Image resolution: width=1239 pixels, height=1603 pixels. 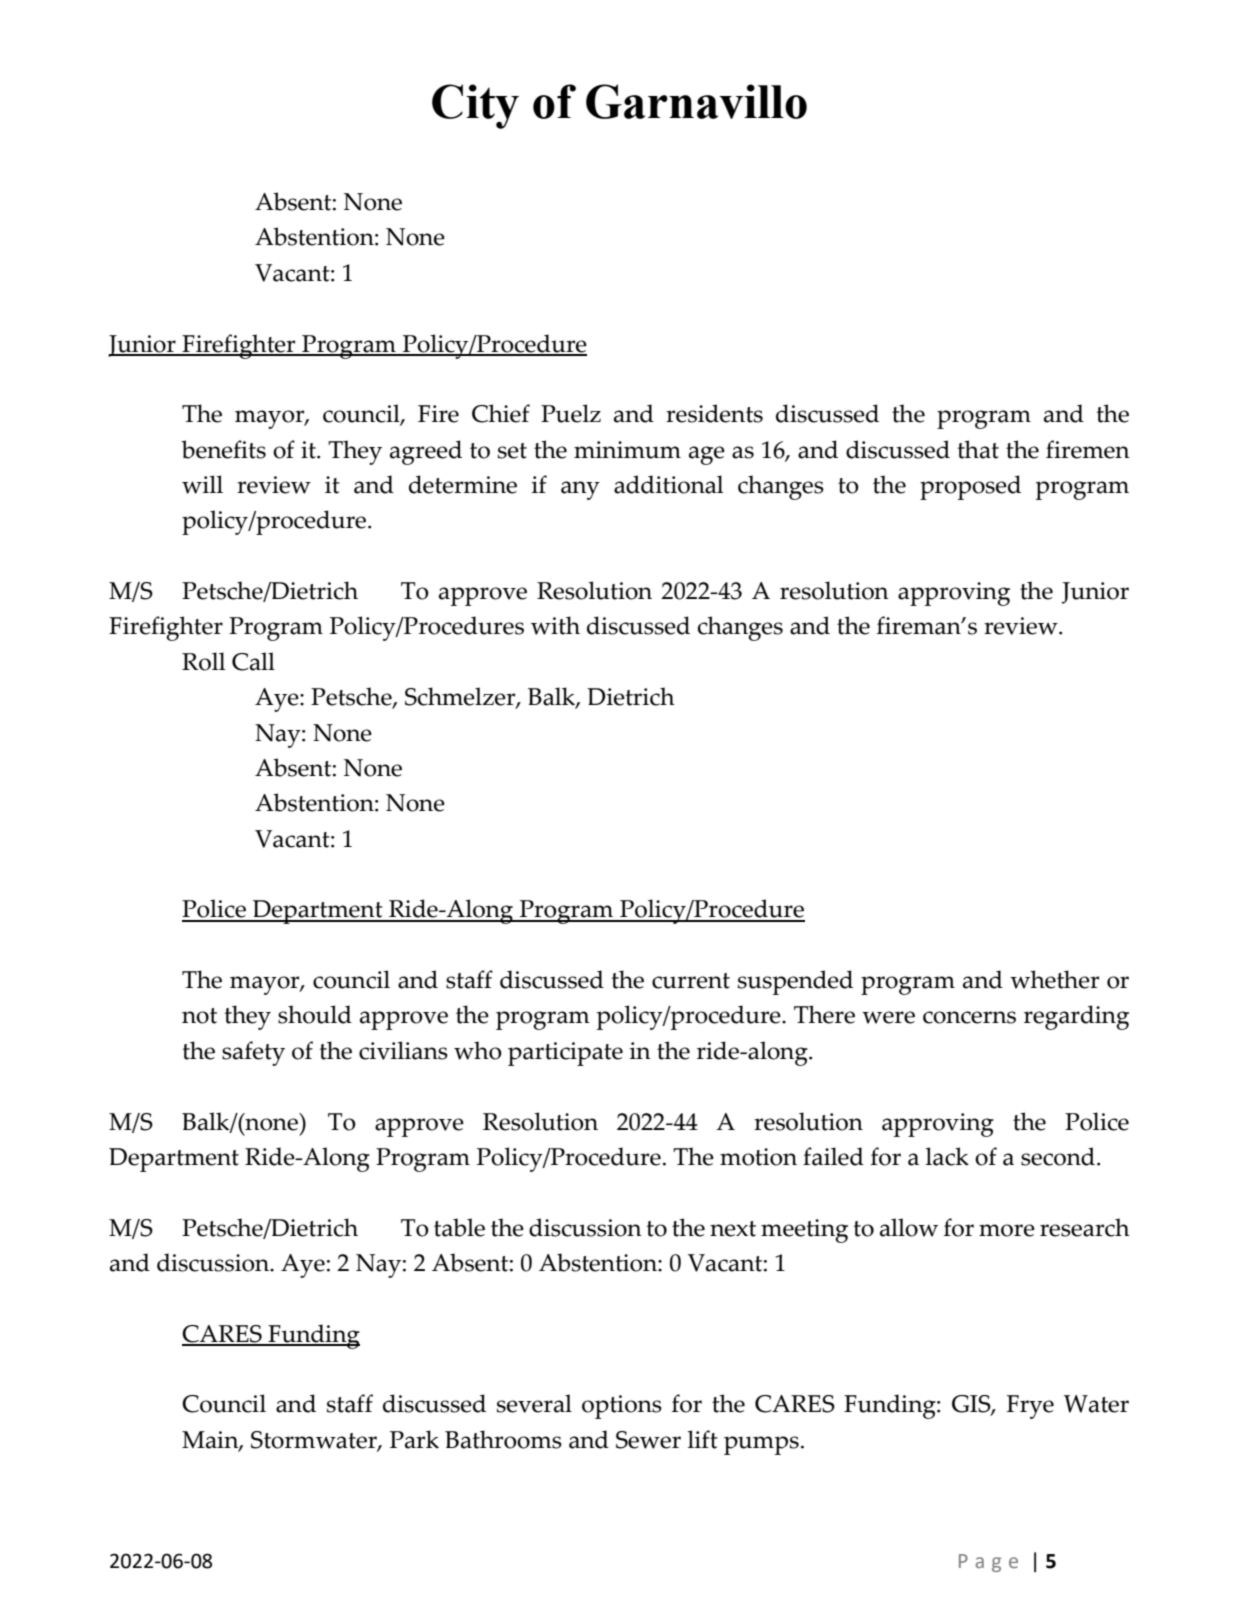 I want to click on Sewer, so click(x=648, y=1440).
